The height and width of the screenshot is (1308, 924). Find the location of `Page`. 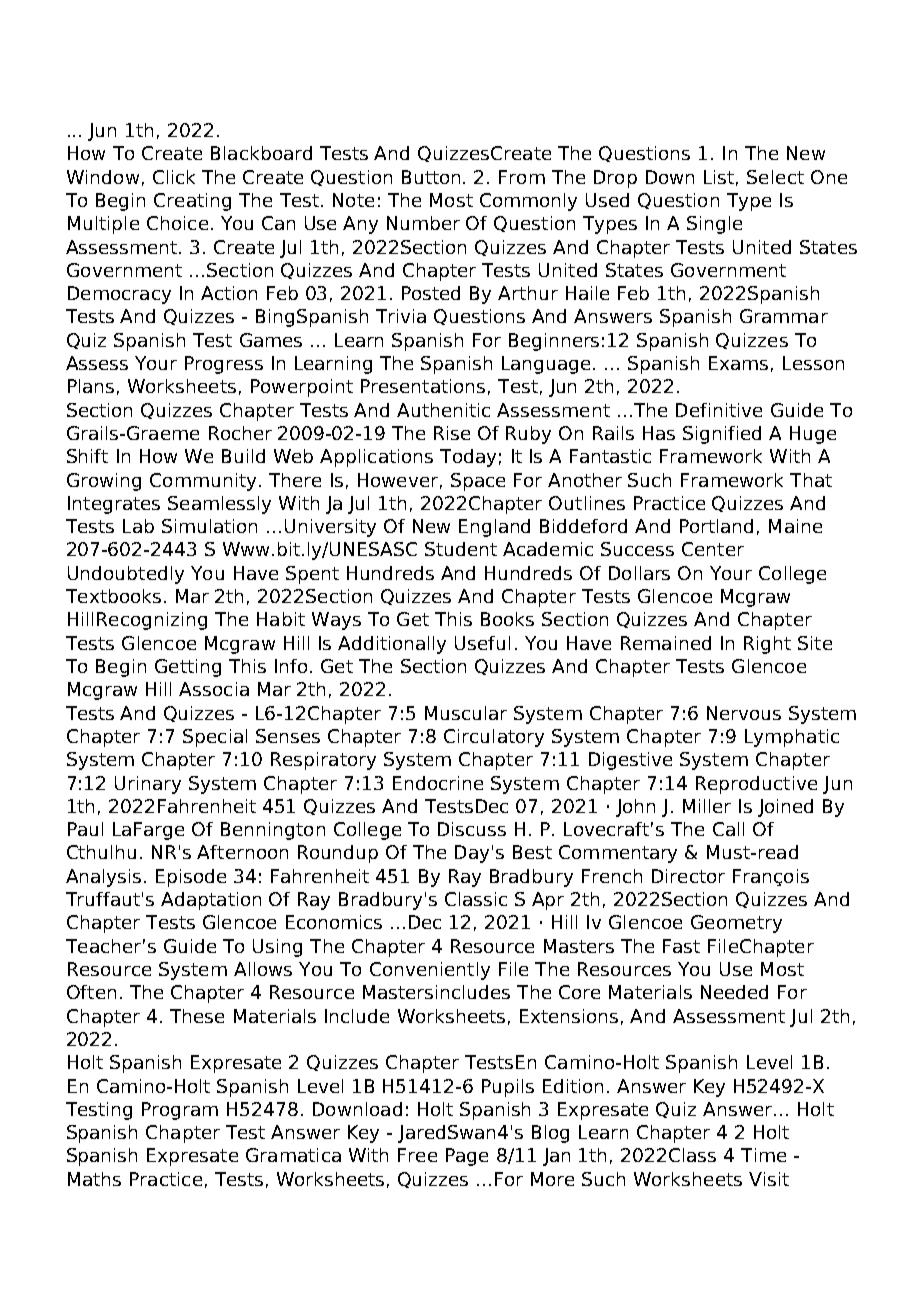

Page is located at coordinates (467, 1157).
